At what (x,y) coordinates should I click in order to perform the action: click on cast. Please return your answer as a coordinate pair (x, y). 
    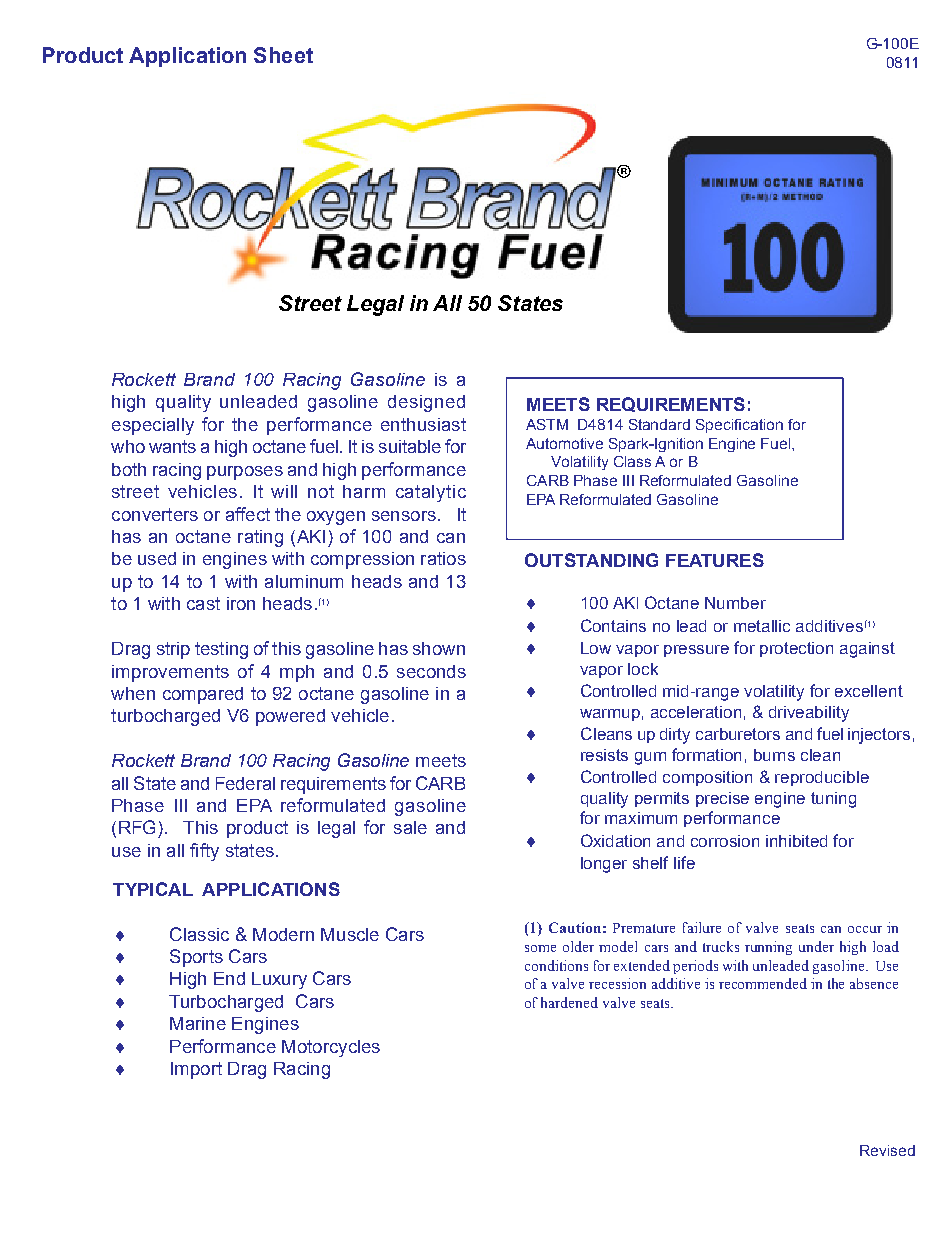
    Looking at the image, I should click on (203, 603).
